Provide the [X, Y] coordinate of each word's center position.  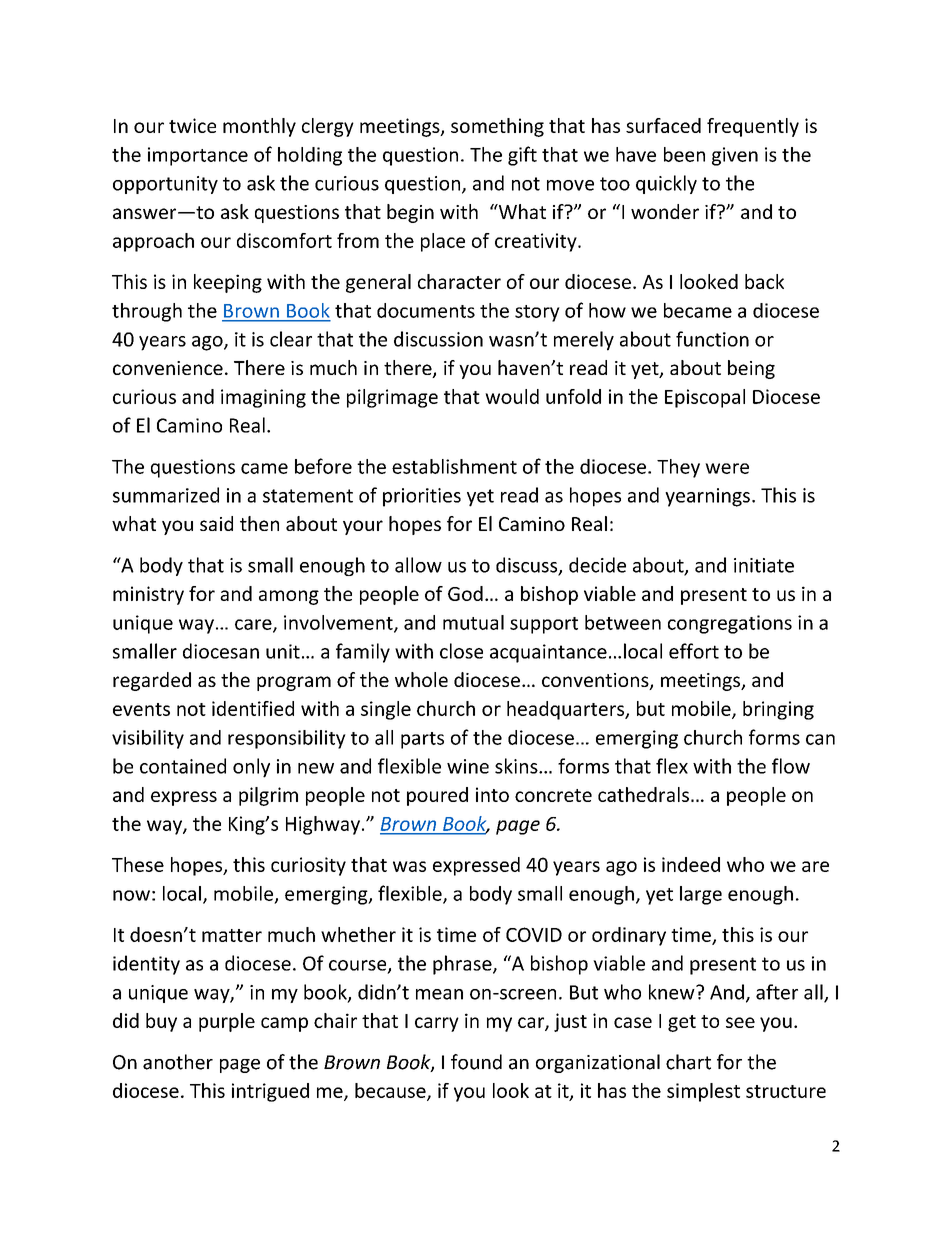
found [476, 1062]
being [751, 369]
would [512, 396]
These [138, 864]
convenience [168, 368]
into [492, 794]
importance [198, 156]
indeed [691, 864]
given [735, 156]
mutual [473, 622]
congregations [730, 624]
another [178, 1062]
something [497, 127]
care [254, 625]
